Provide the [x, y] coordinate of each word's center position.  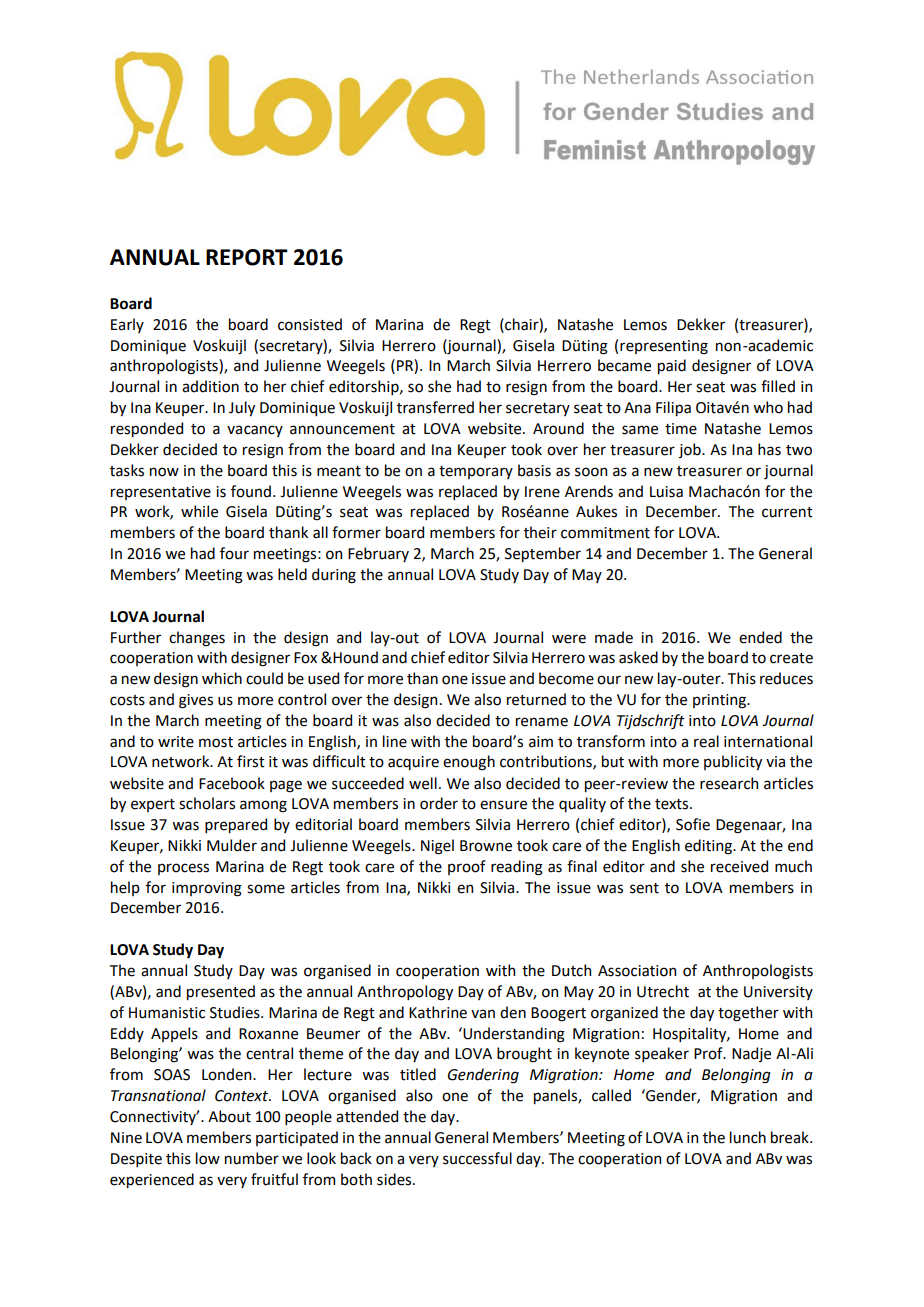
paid [672, 366]
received [739, 866]
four [234, 553]
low [208, 1158]
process [183, 869]
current [787, 512]
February [378, 554]
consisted [310, 324]
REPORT [247, 257]
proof [467, 867]
